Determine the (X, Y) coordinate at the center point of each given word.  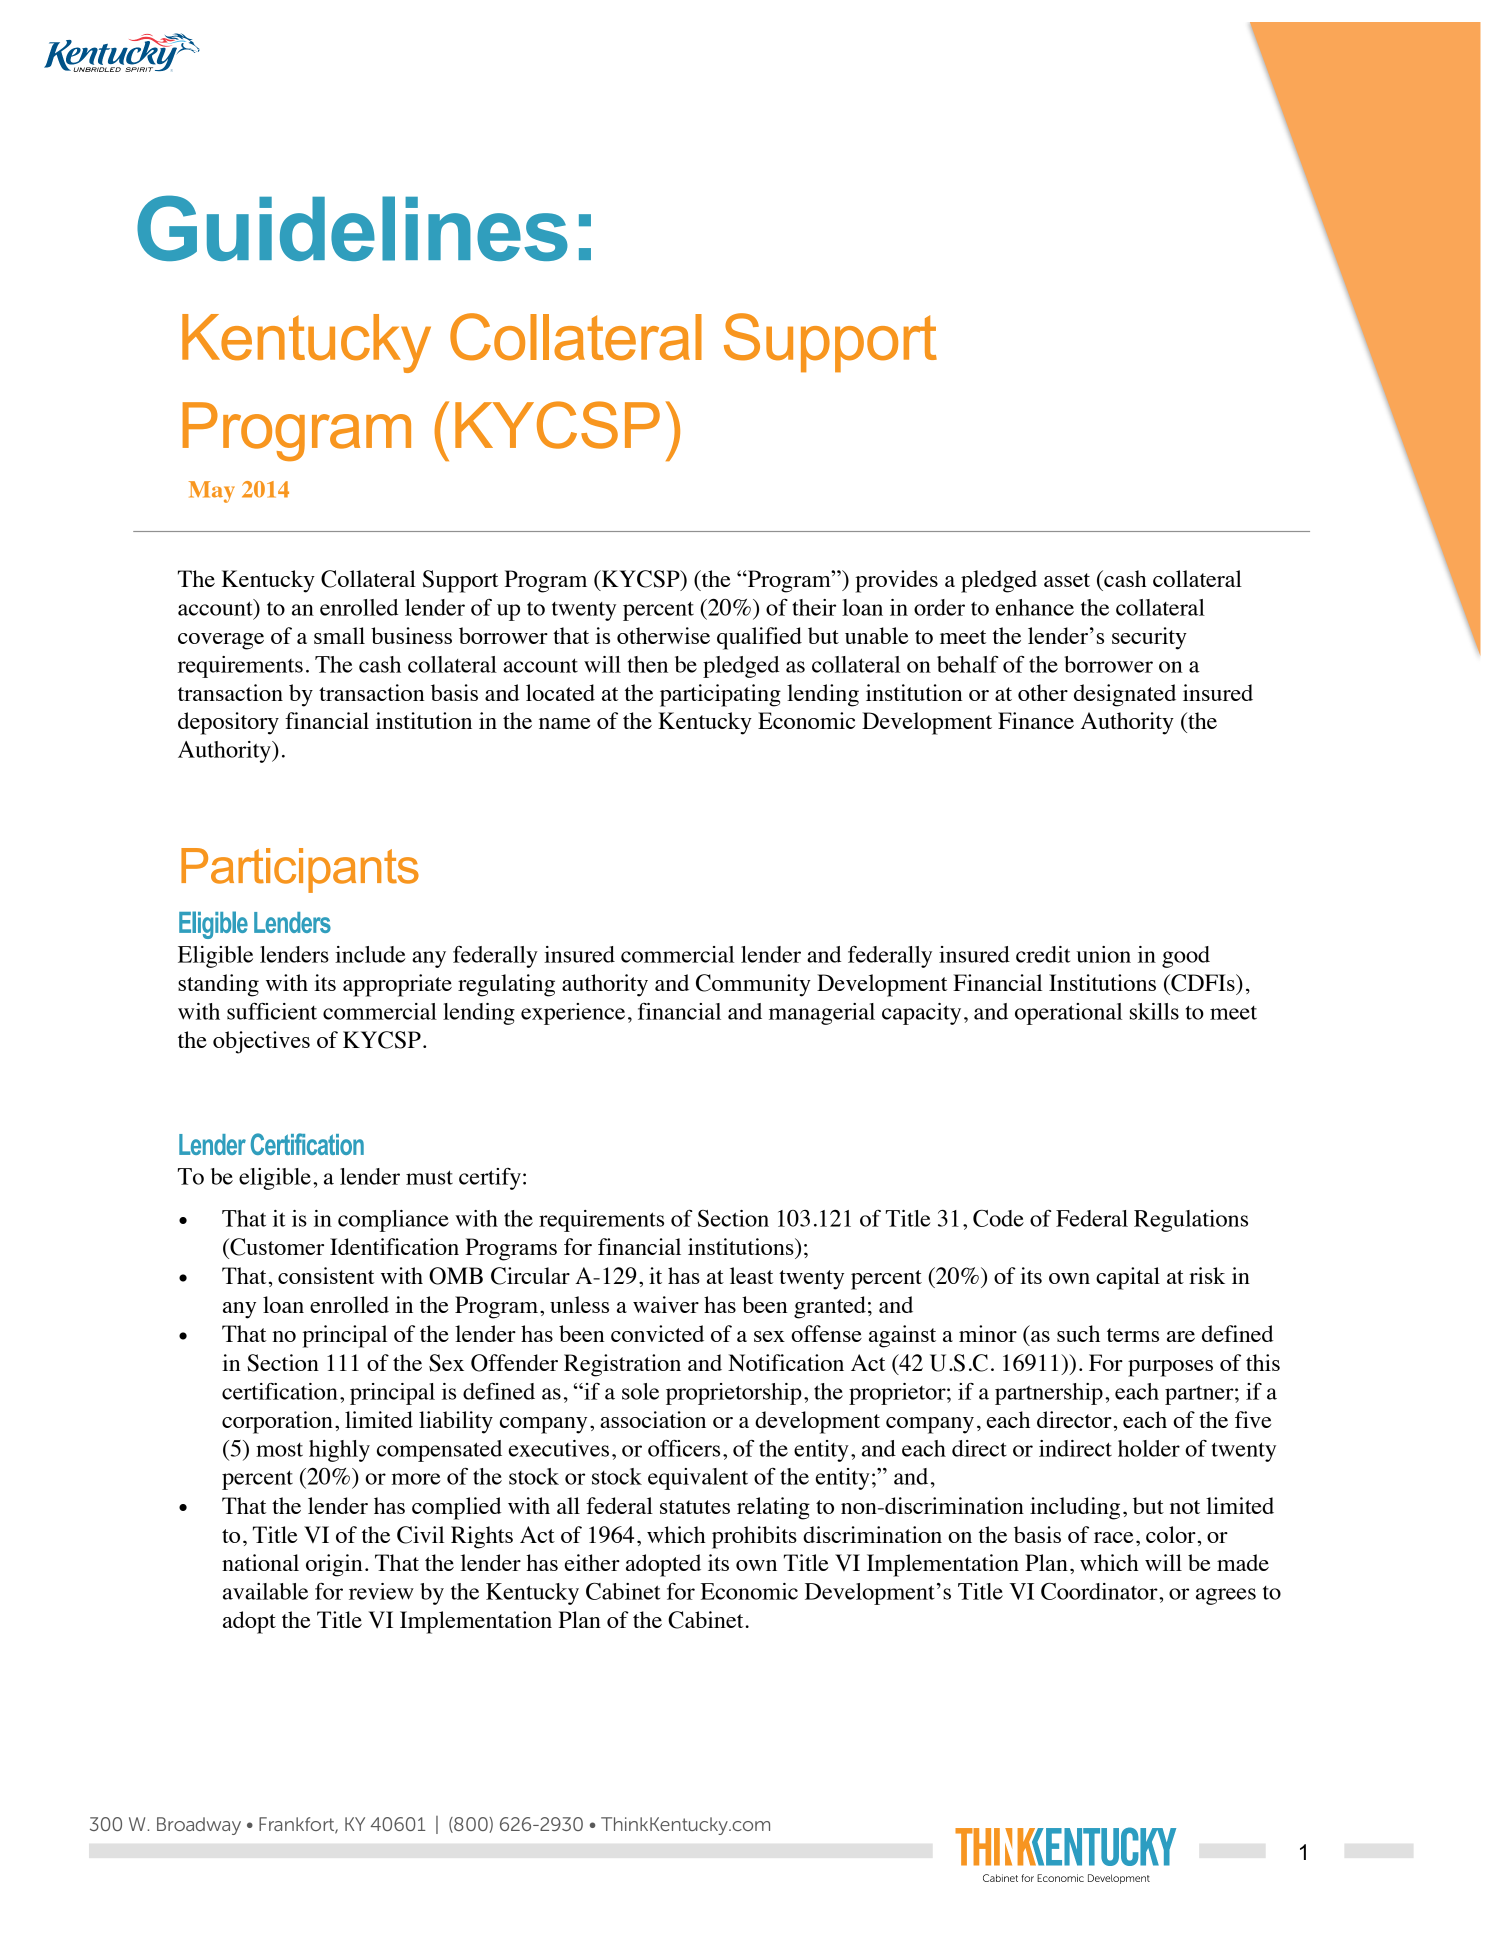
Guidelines (352, 228)
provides (896, 581)
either (592, 1562)
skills (1154, 1011)
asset (1067, 580)
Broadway (199, 1826)
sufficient (272, 1011)
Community (753, 985)
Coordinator (1100, 1591)
